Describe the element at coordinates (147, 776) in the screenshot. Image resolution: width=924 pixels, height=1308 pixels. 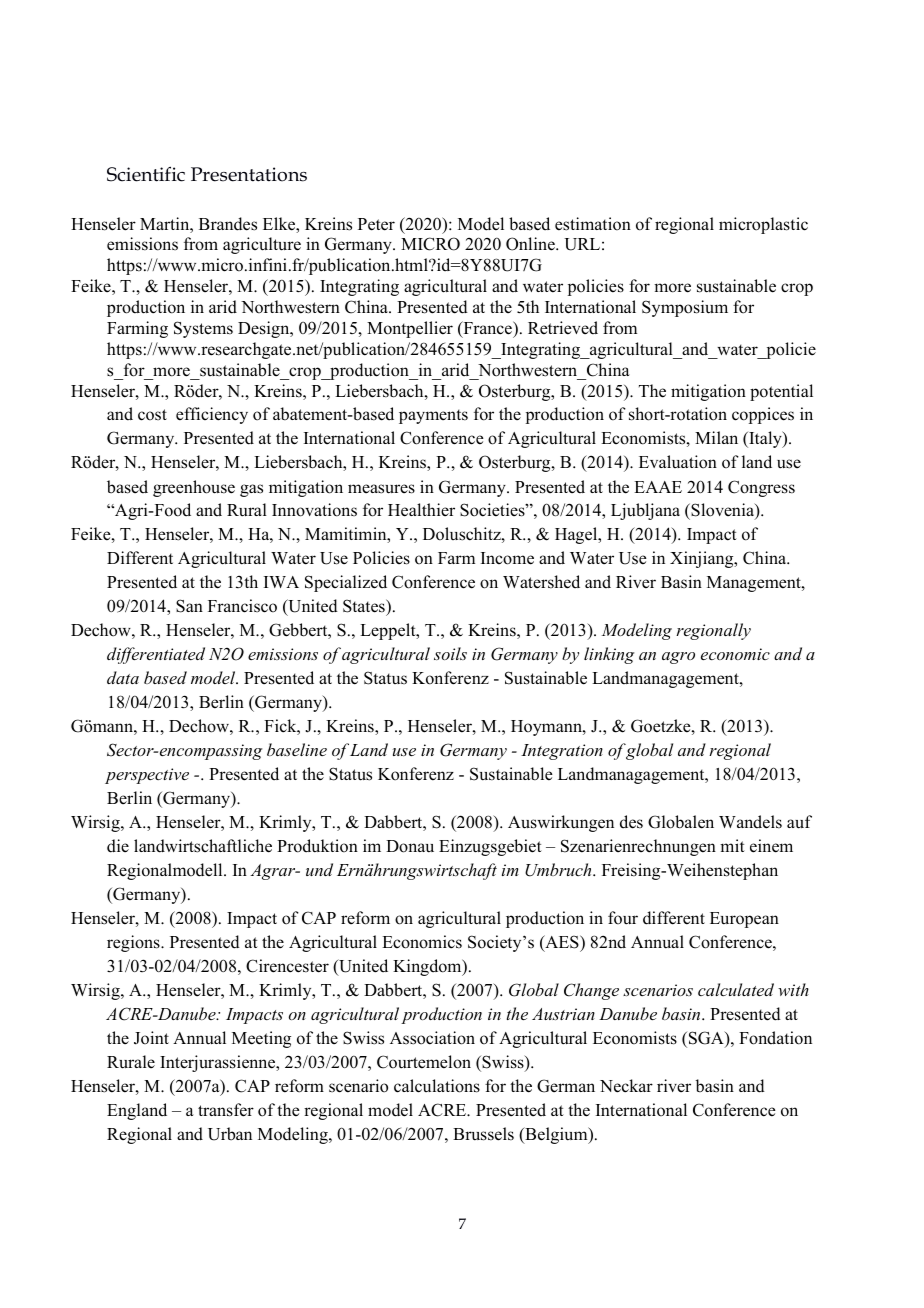
I see `perspective` at that location.
